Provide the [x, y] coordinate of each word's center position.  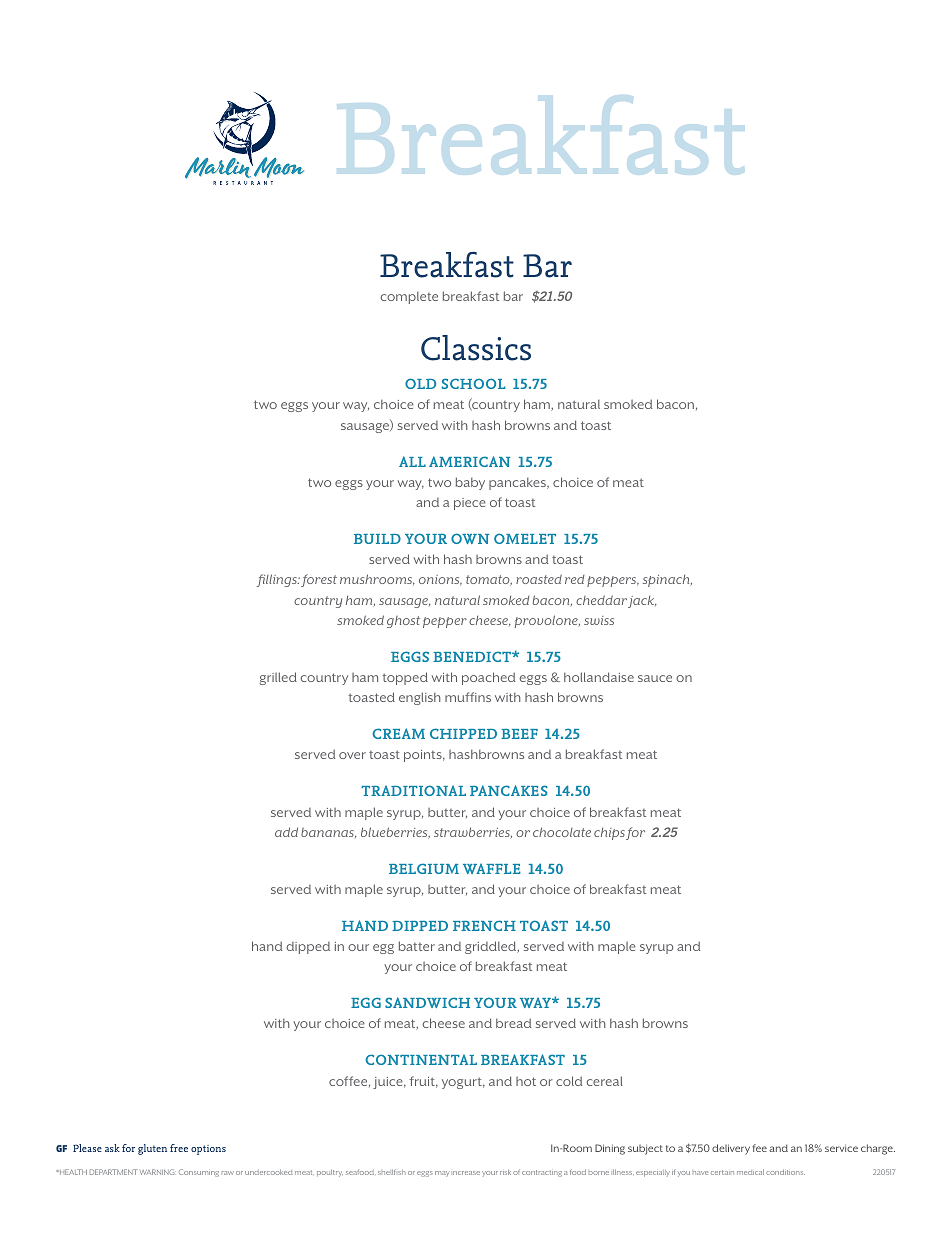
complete [409, 298]
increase [466, 1173]
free [179, 1148]
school [473, 383]
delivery [731, 1149]
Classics [476, 348]
